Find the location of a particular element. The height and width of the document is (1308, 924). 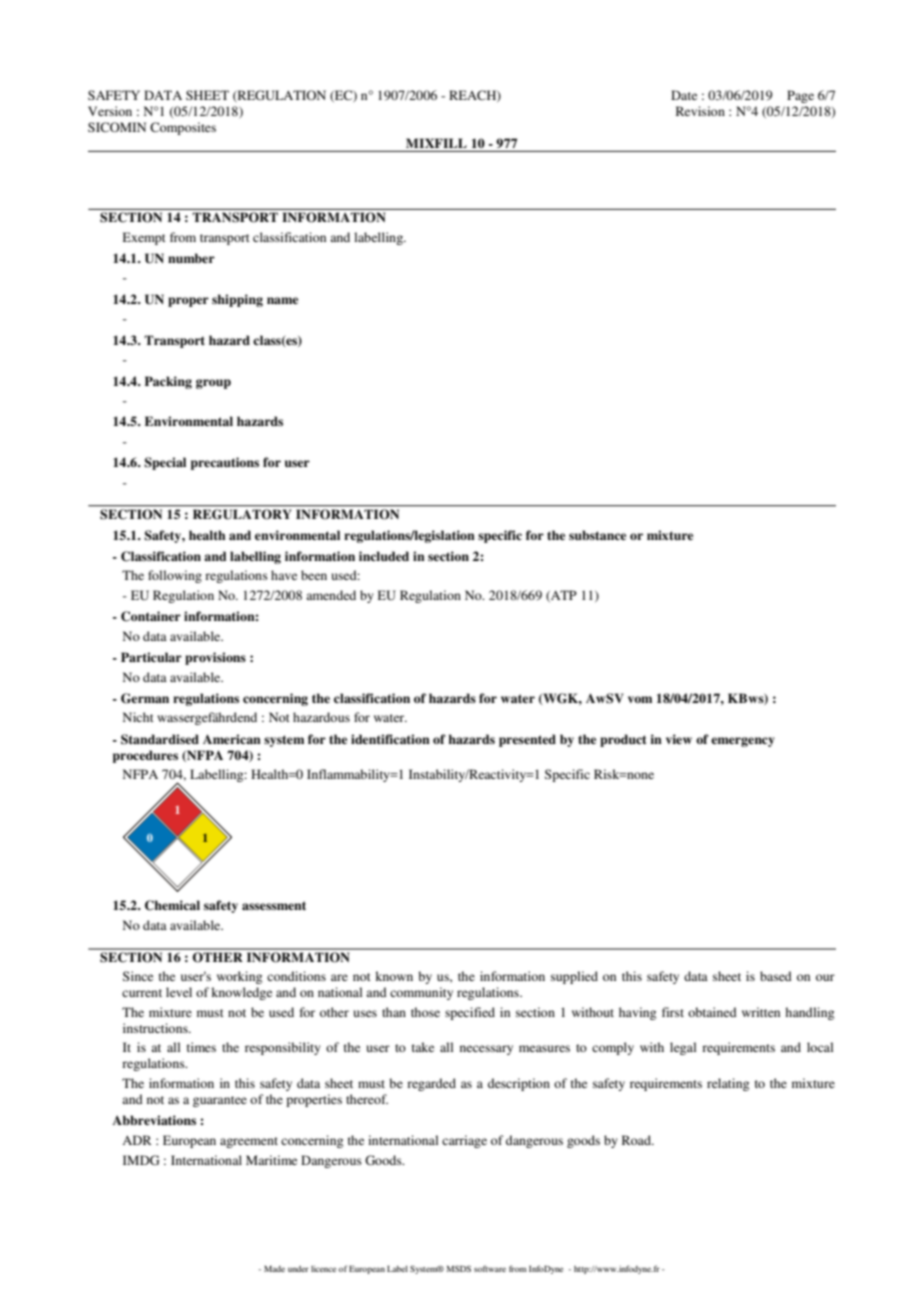

emergency is located at coordinates (743, 742).
